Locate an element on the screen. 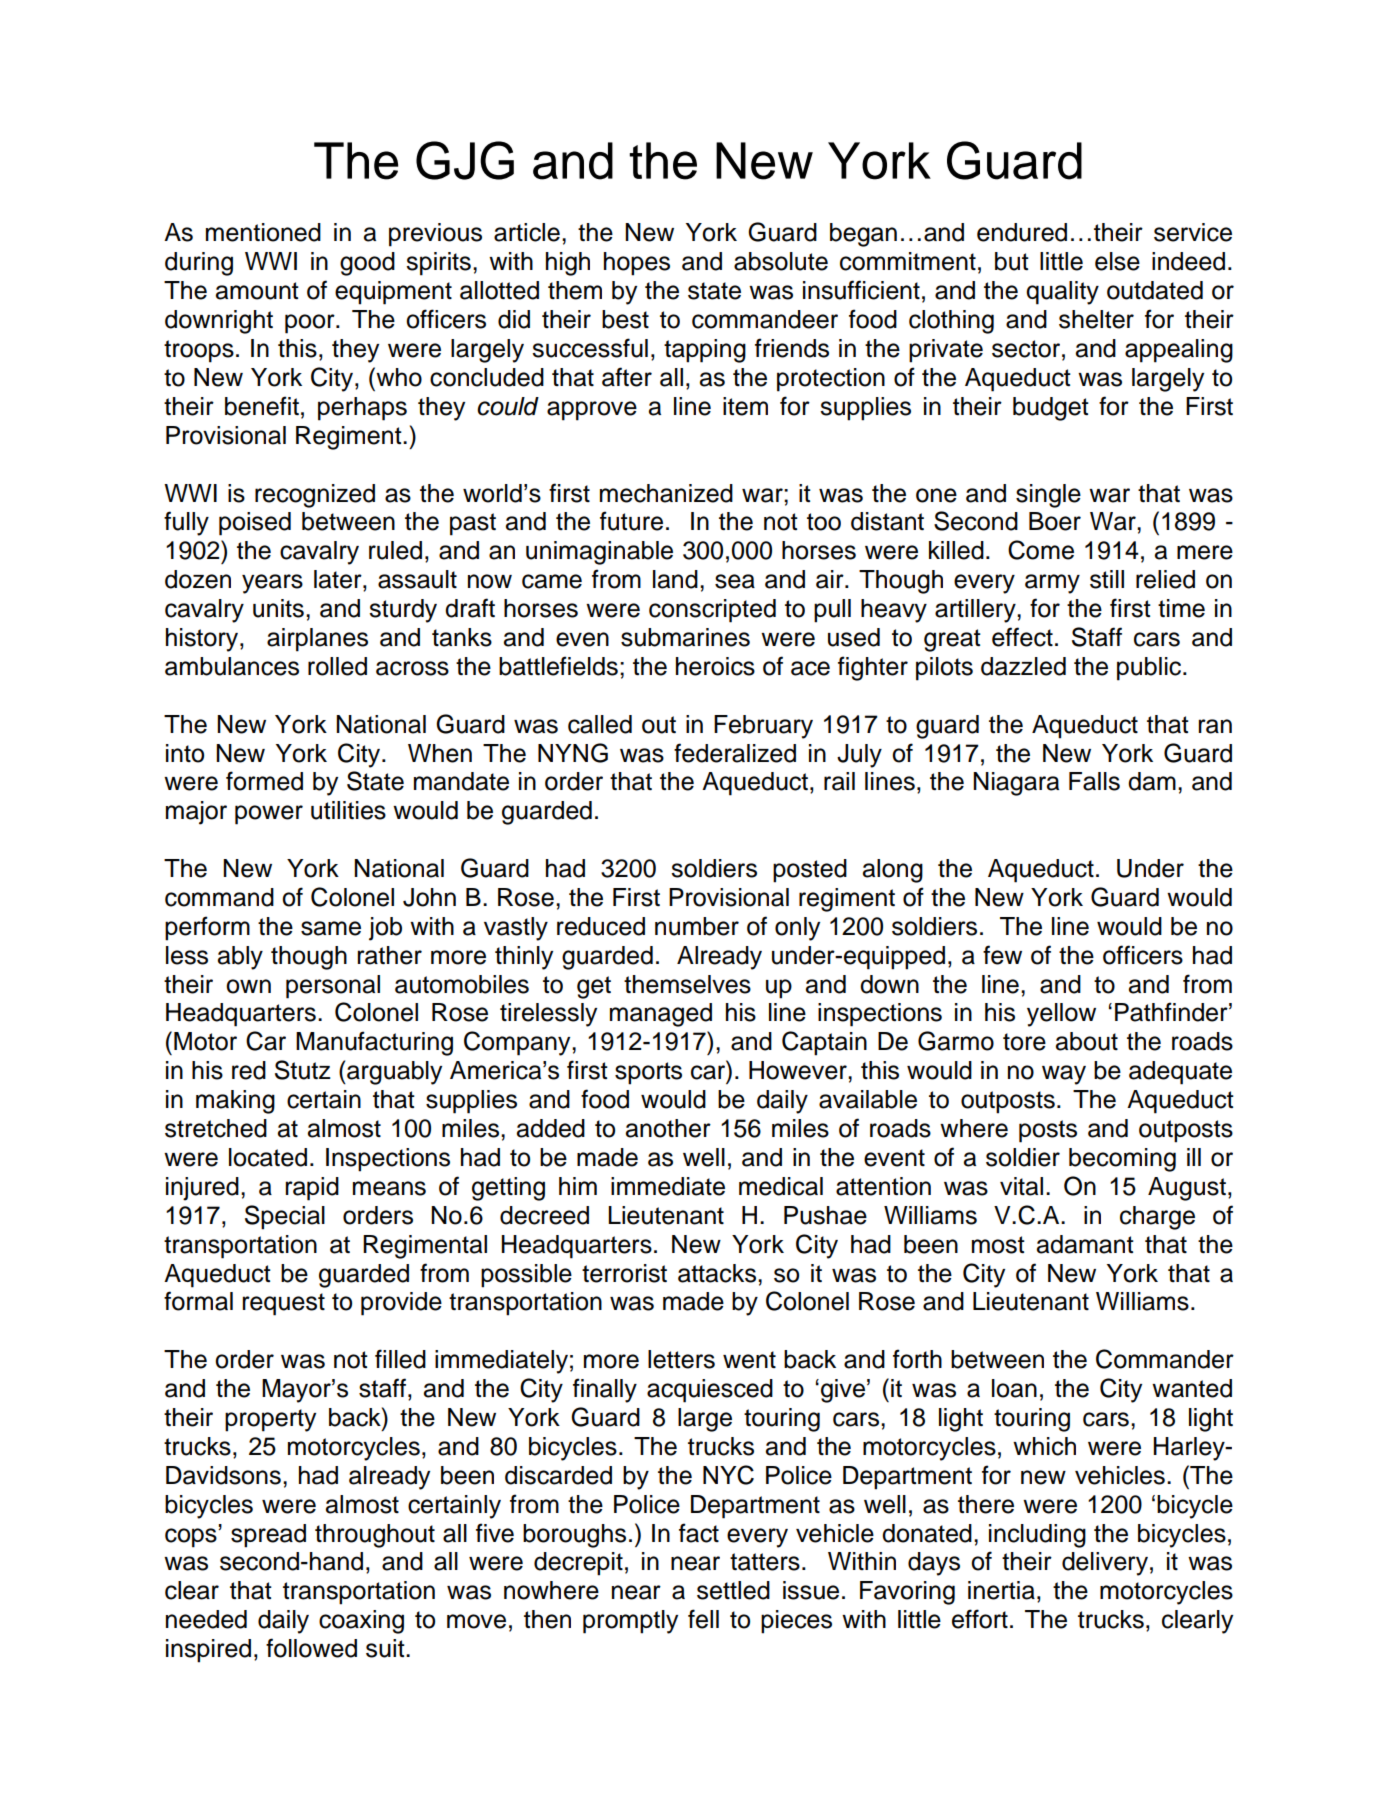 This screenshot has width=1398, height=1809. same is located at coordinates (331, 928).
